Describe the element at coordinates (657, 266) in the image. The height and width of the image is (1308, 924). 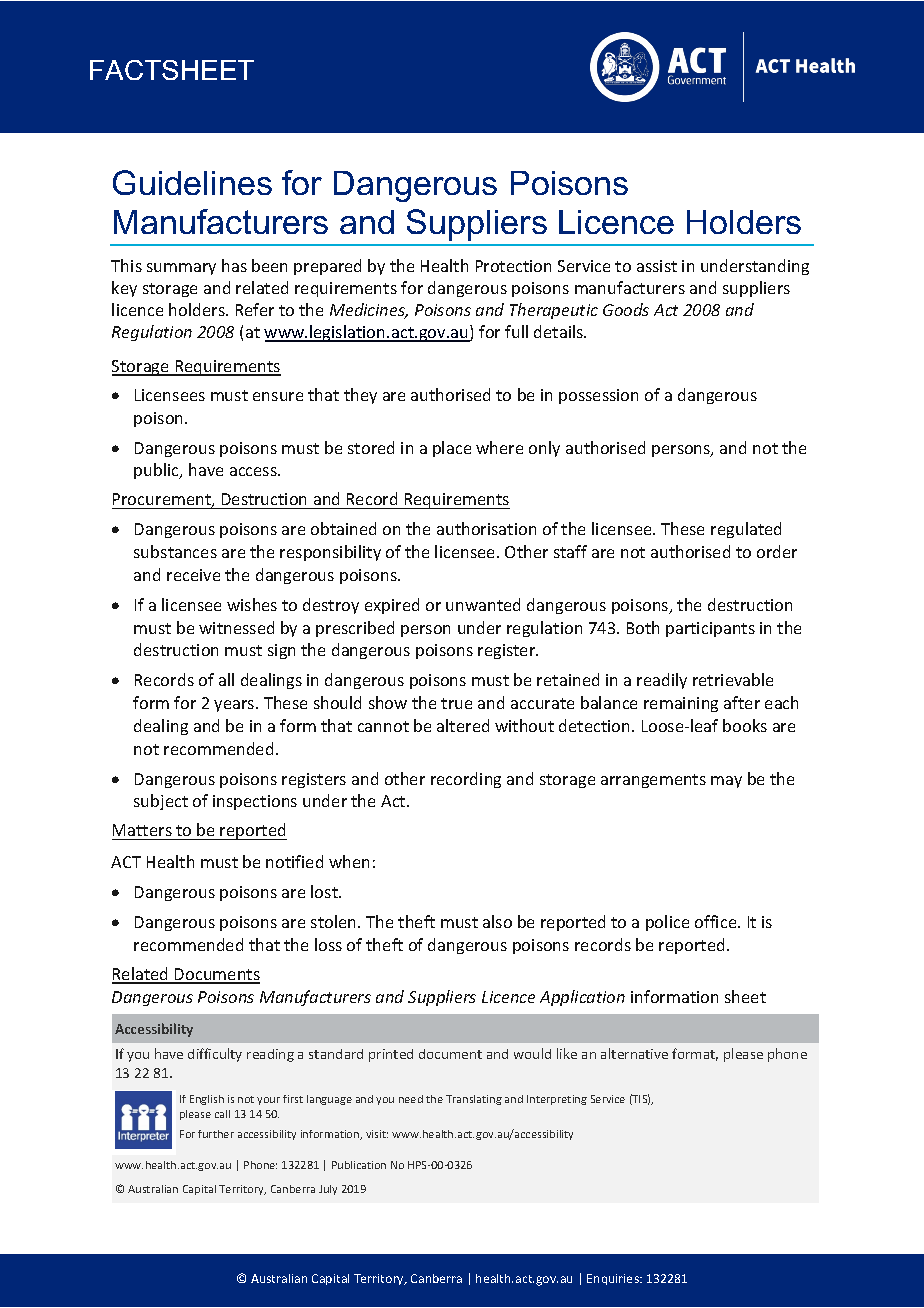
I see `assist` at that location.
